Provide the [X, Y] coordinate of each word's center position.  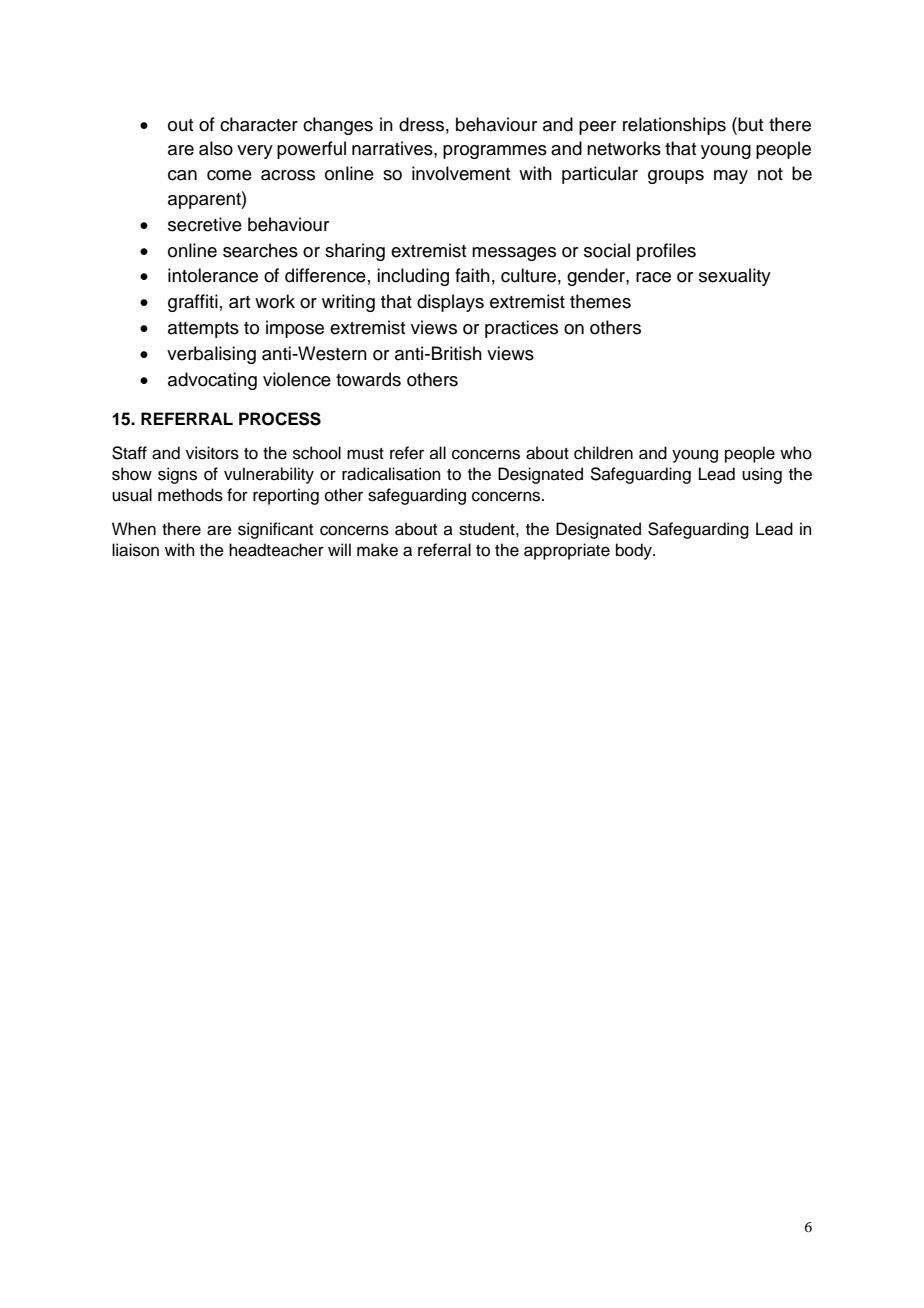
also [216, 148]
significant [275, 530]
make [377, 550]
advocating [212, 381]
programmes [495, 152]
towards [368, 379]
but [749, 124]
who [796, 453]
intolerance [213, 275]
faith [472, 275]
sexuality [735, 277]
